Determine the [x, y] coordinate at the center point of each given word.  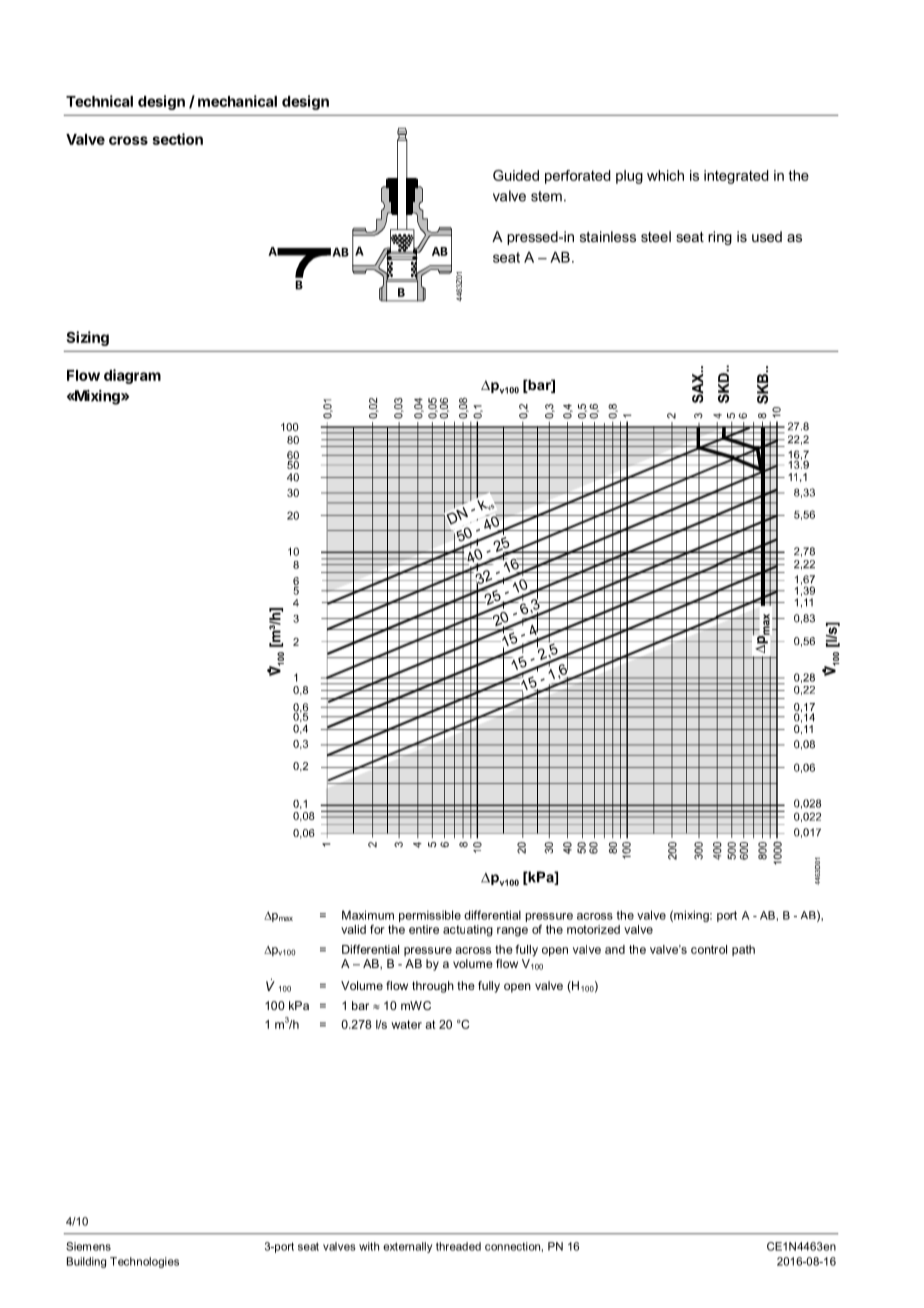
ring [720, 238]
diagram [132, 376]
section [178, 139]
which [665, 175]
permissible [430, 916]
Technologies [144, 1262]
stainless [608, 236]
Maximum [368, 915]
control [709, 949]
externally [407, 1247]
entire [424, 929]
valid [353, 929]
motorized [593, 929]
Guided [516, 175]
